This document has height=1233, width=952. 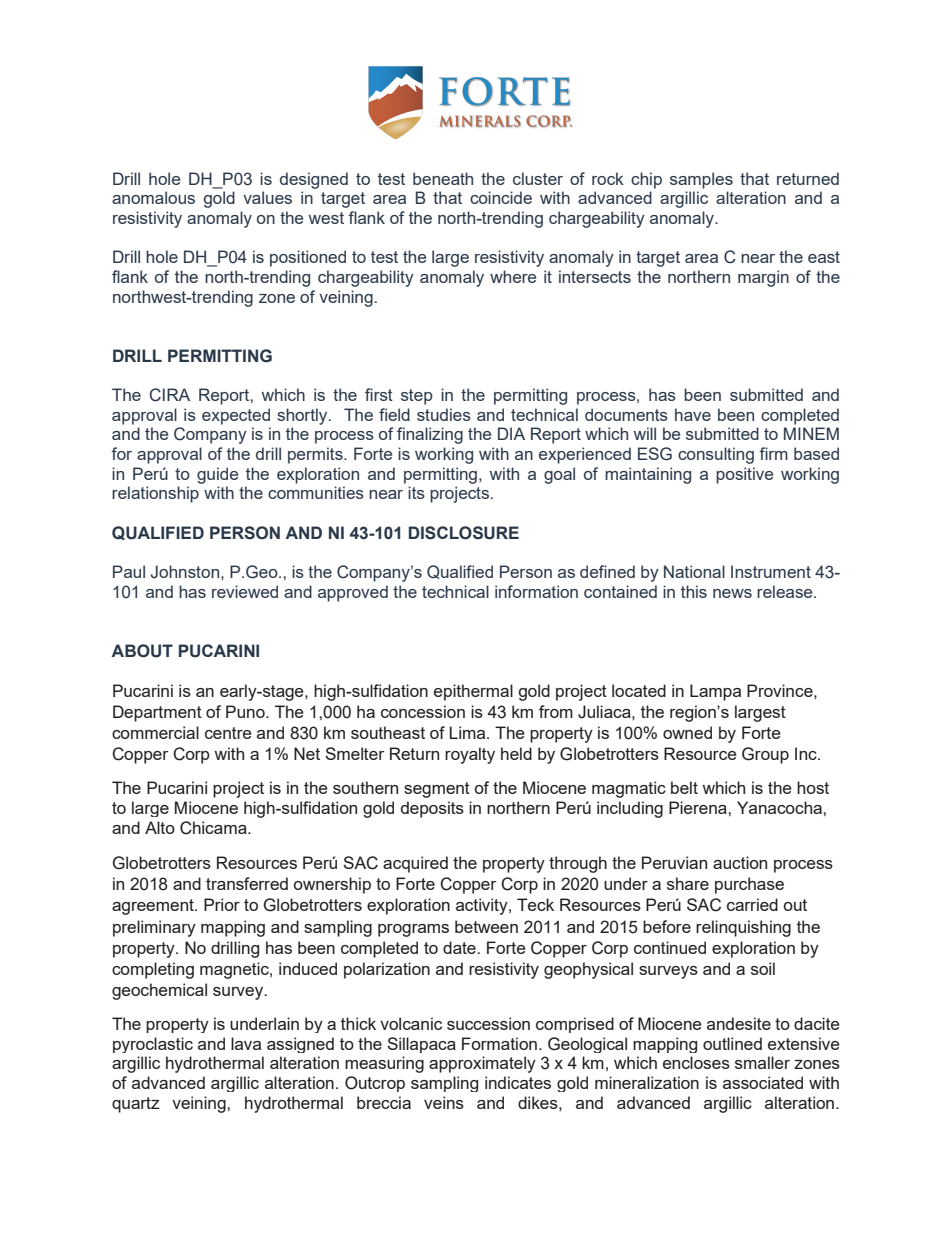 What do you see at coordinates (267, 197) in the document?
I see `values` at bounding box center [267, 197].
